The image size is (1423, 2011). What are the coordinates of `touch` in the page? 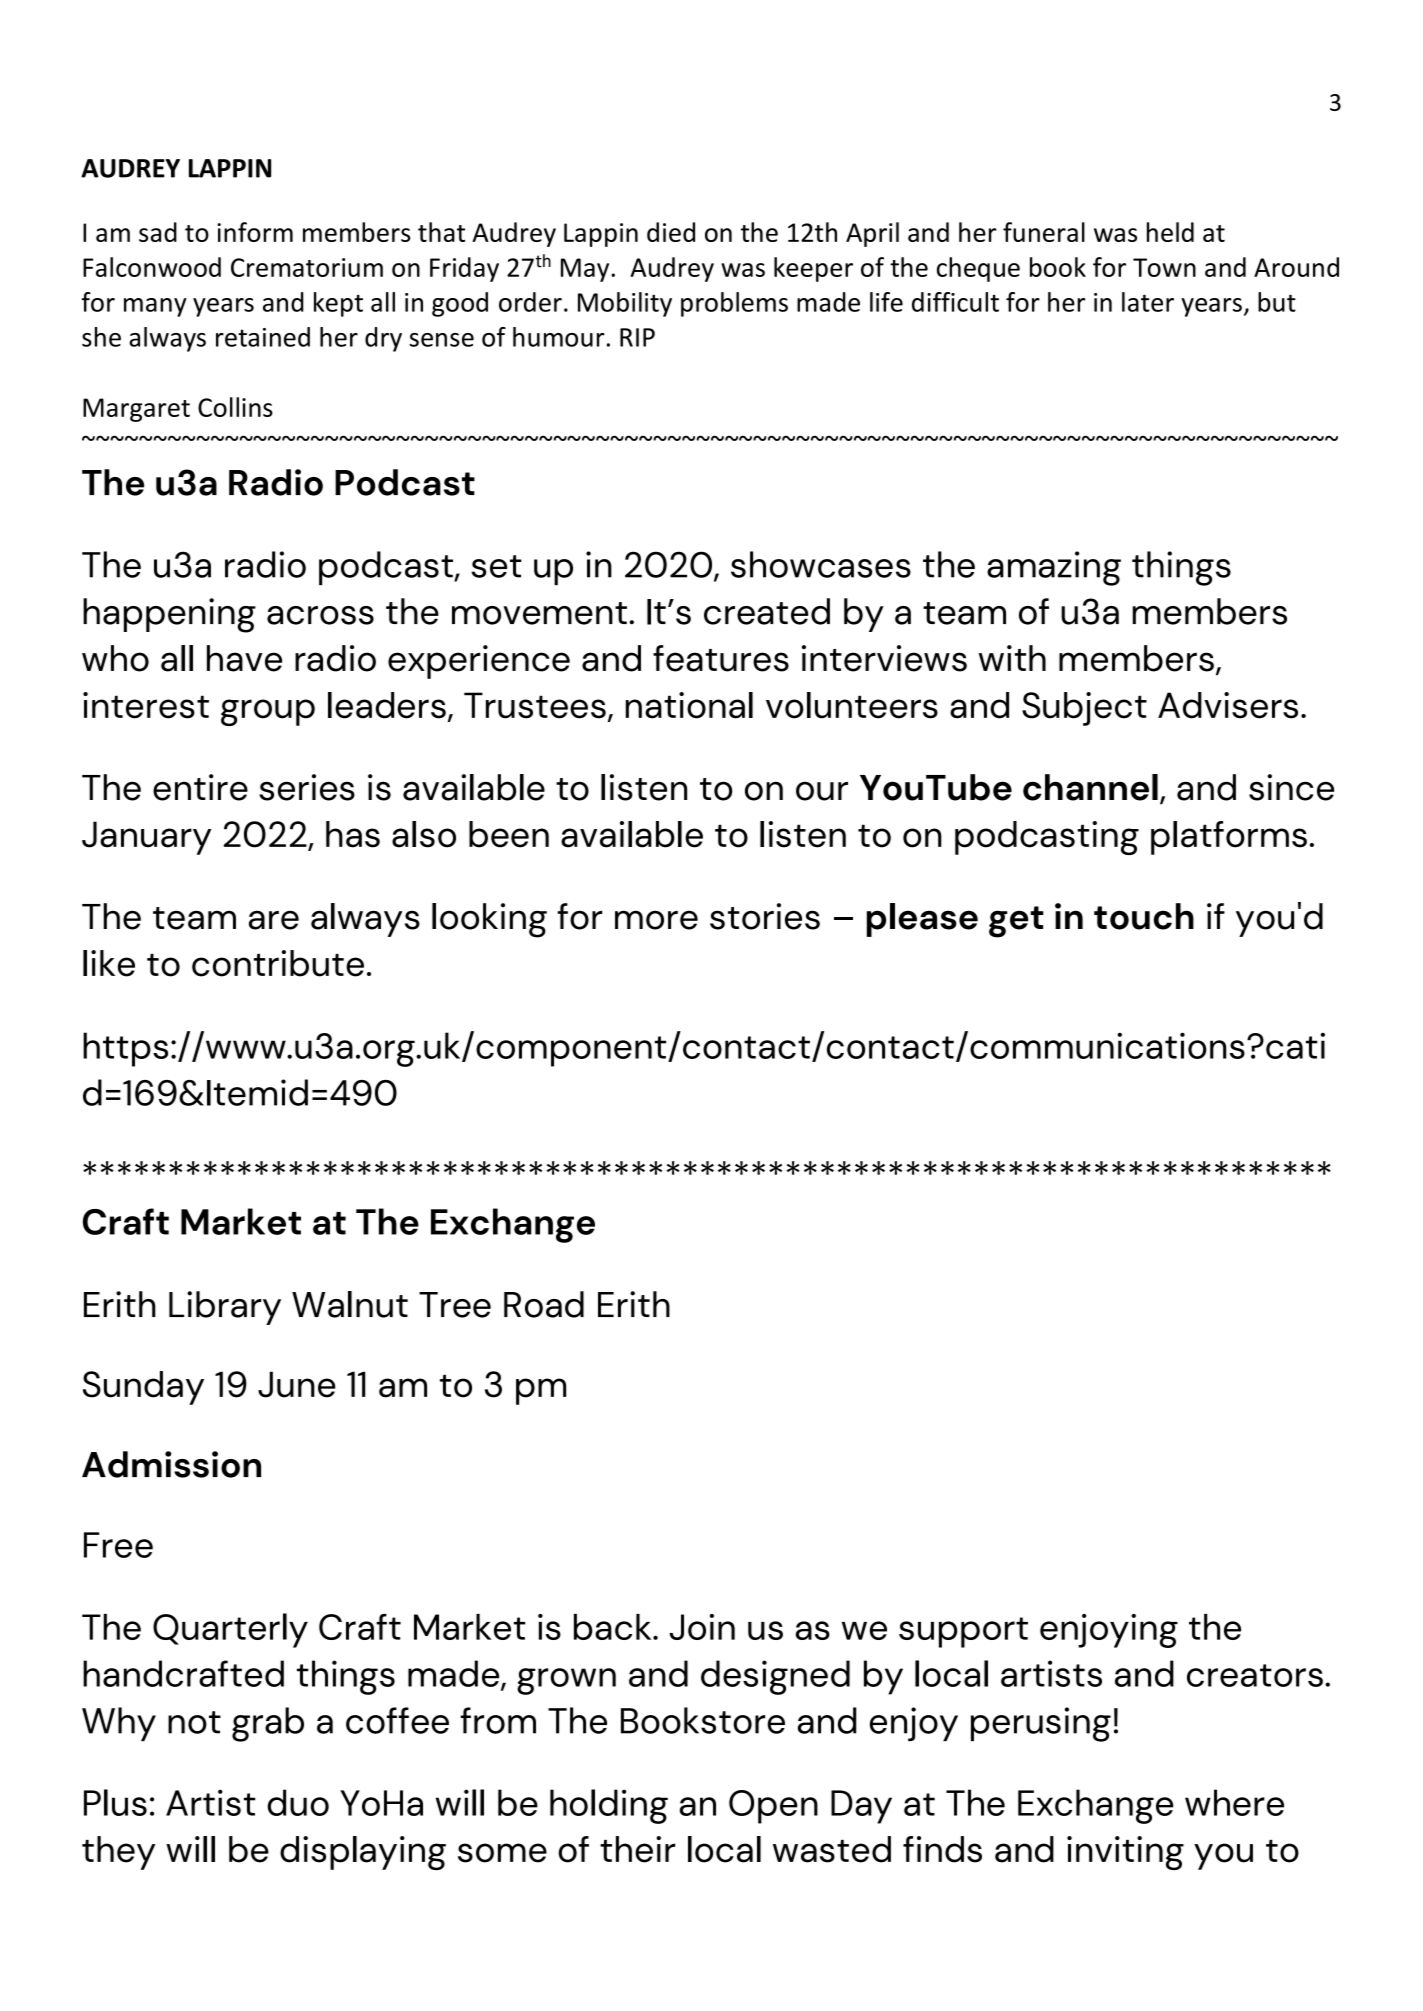 It's located at (1144, 916).
